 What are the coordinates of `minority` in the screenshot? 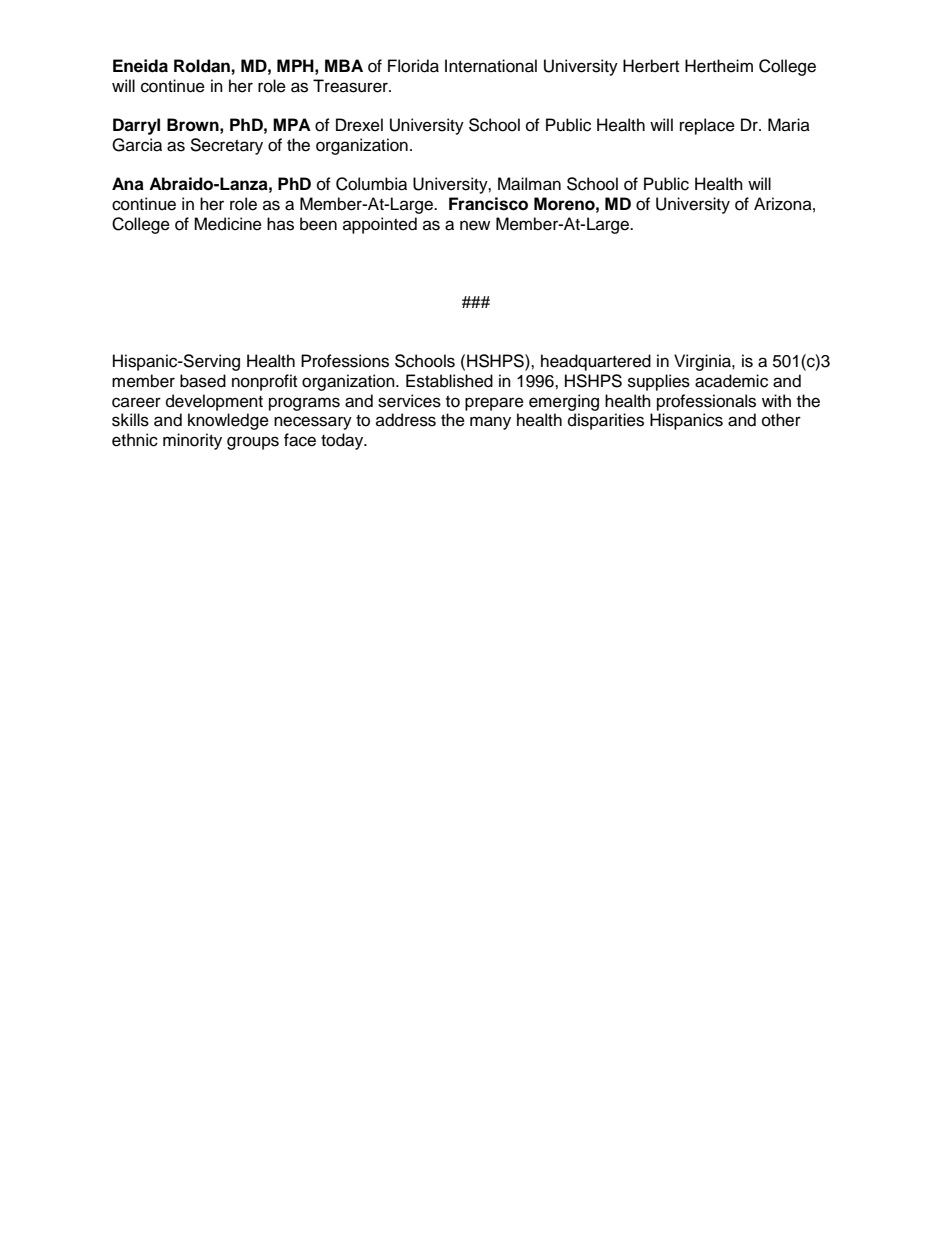 It's located at (192, 441).
